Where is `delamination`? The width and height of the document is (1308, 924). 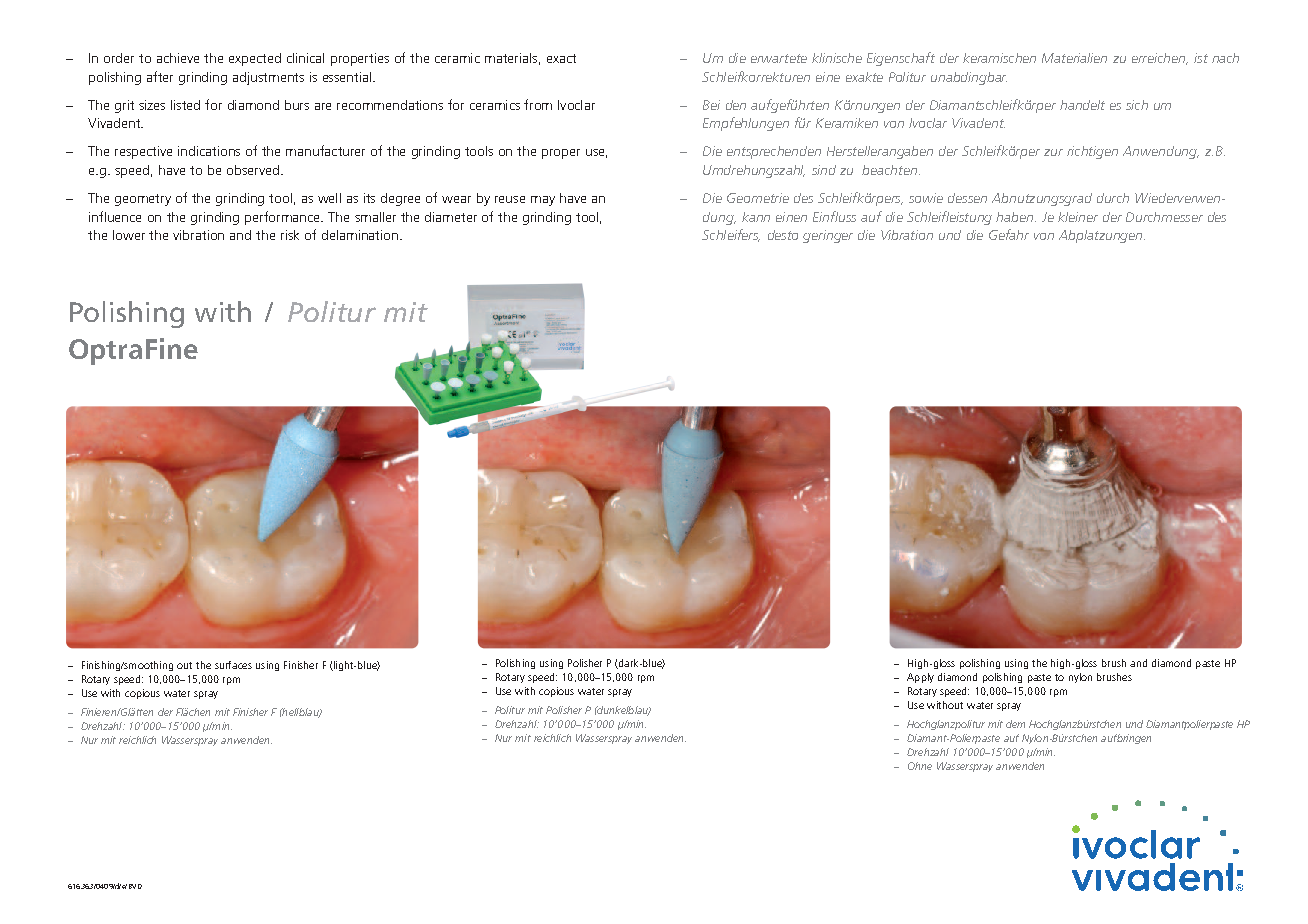
delamination is located at coordinates (360, 235).
